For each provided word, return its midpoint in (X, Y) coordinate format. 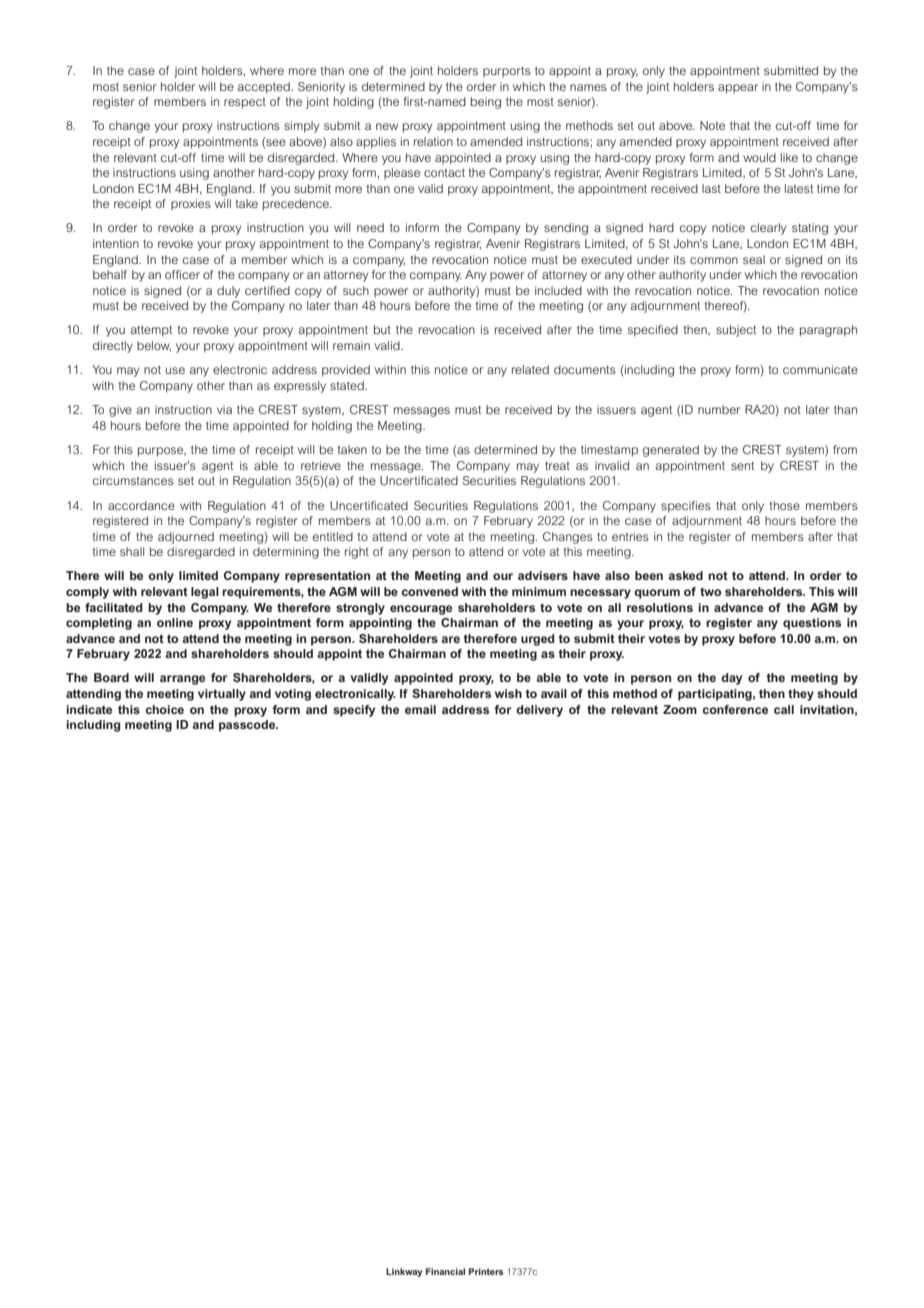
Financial (445, 1271)
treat (557, 465)
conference (735, 709)
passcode (248, 726)
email (420, 709)
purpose (162, 452)
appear (738, 89)
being (486, 103)
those (785, 505)
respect (245, 103)
